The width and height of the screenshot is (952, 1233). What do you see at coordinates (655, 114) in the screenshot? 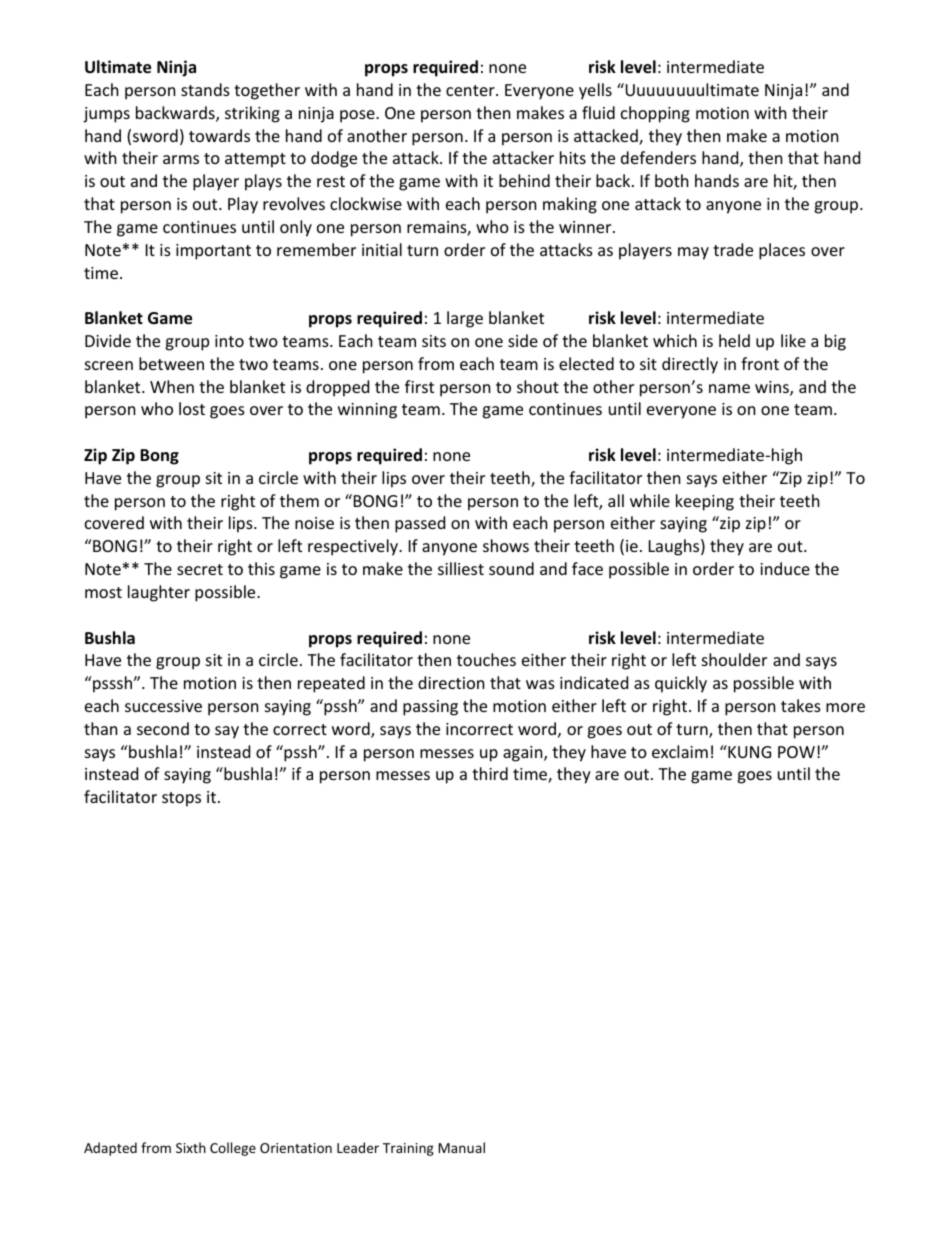
I see `chopping` at bounding box center [655, 114].
